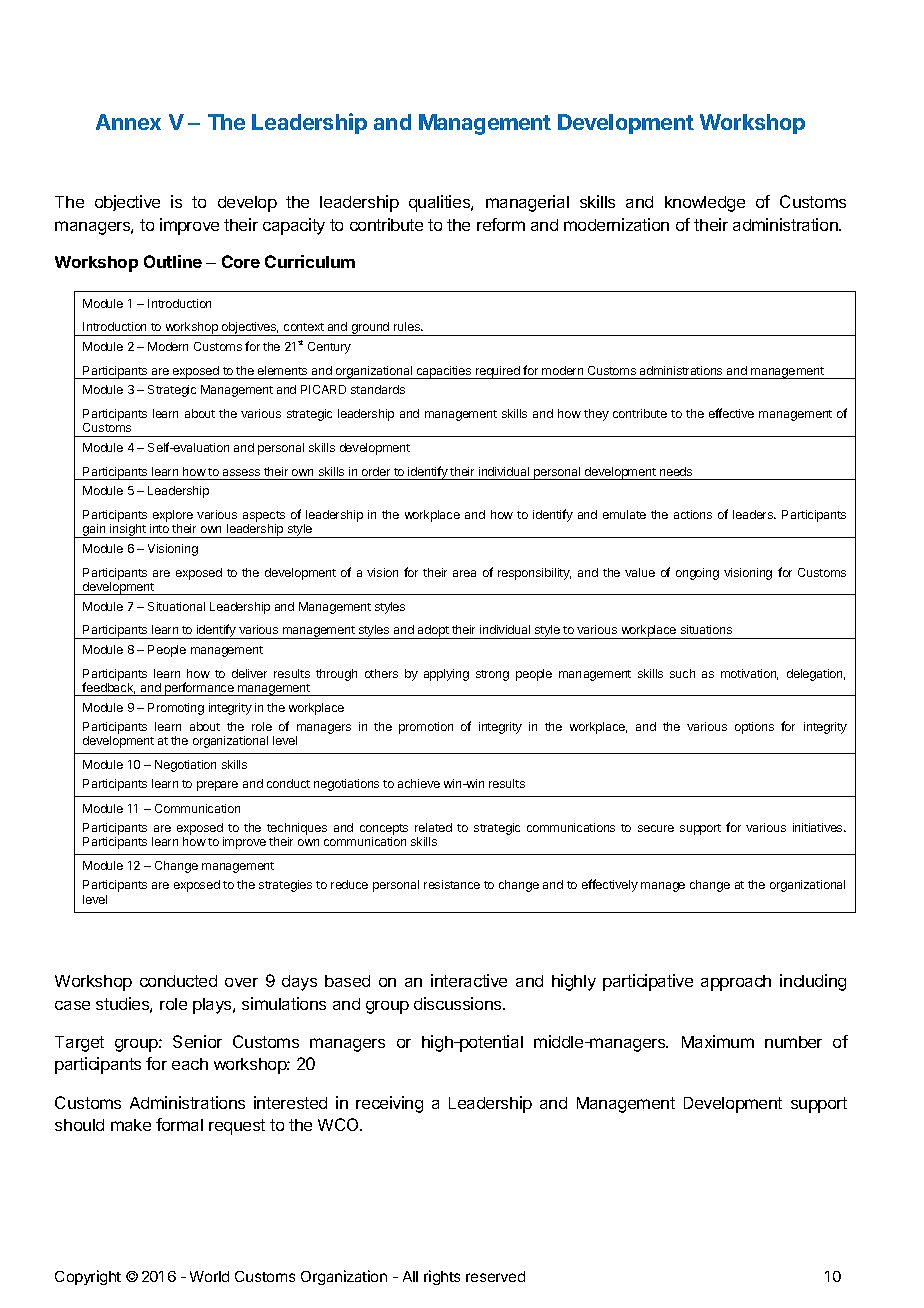  What do you see at coordinates (128, 122) in the page?
I see `Annex` at bounding box center [128, 122].
